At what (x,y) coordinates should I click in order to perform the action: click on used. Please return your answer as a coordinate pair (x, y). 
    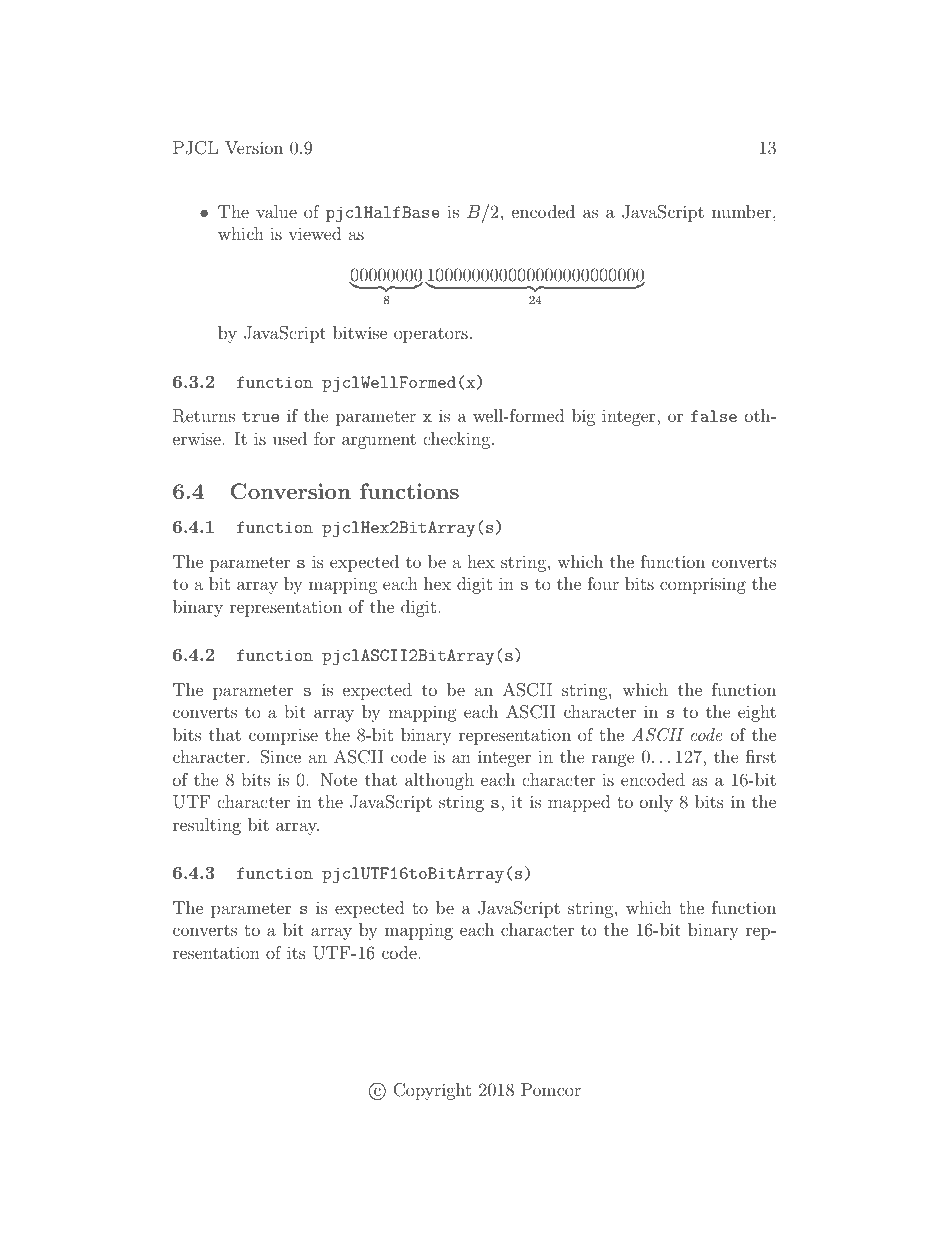
    Looking at the image, I should click on (290, 438).
